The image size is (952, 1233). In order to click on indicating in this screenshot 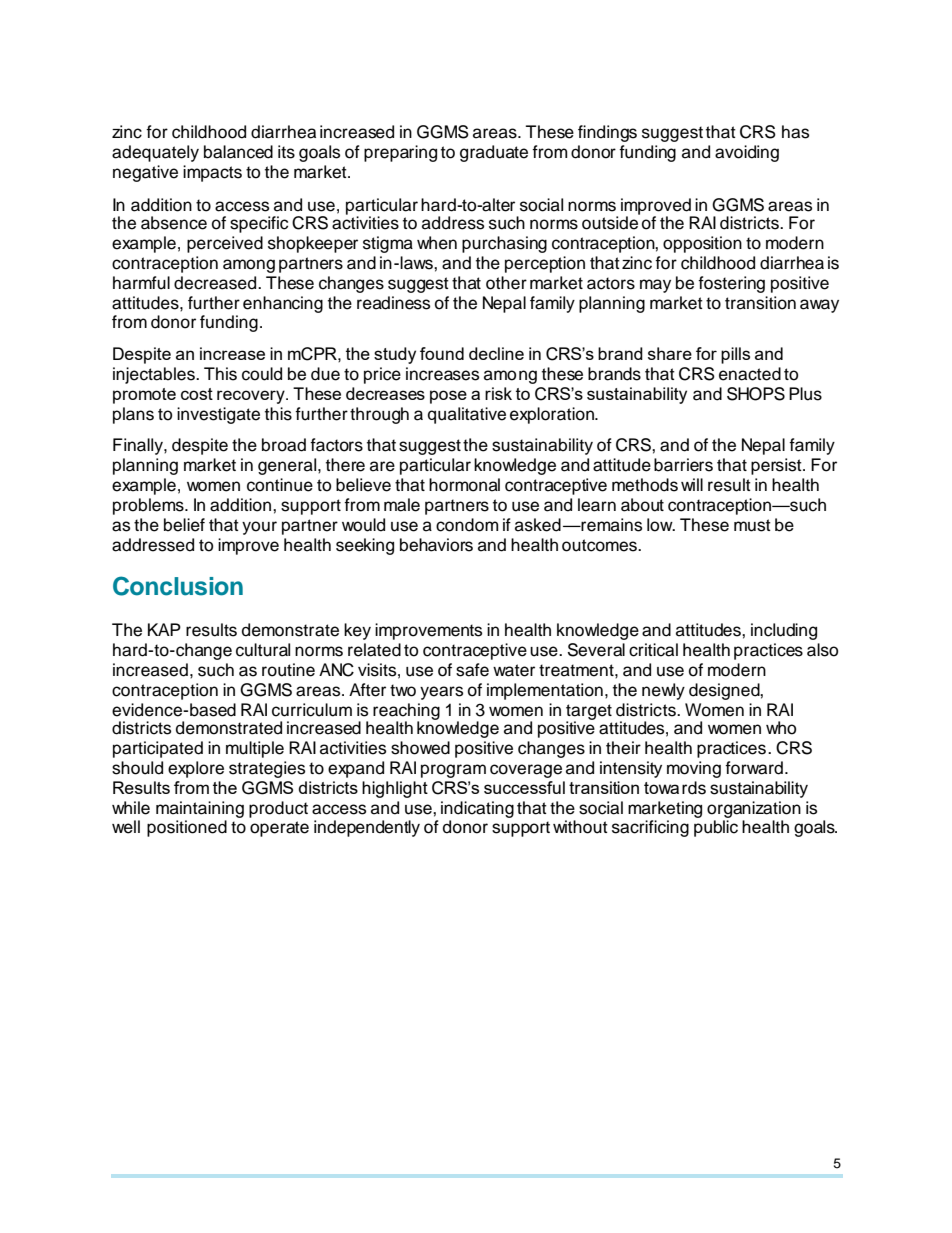, I will do `click(477, 809)`.
